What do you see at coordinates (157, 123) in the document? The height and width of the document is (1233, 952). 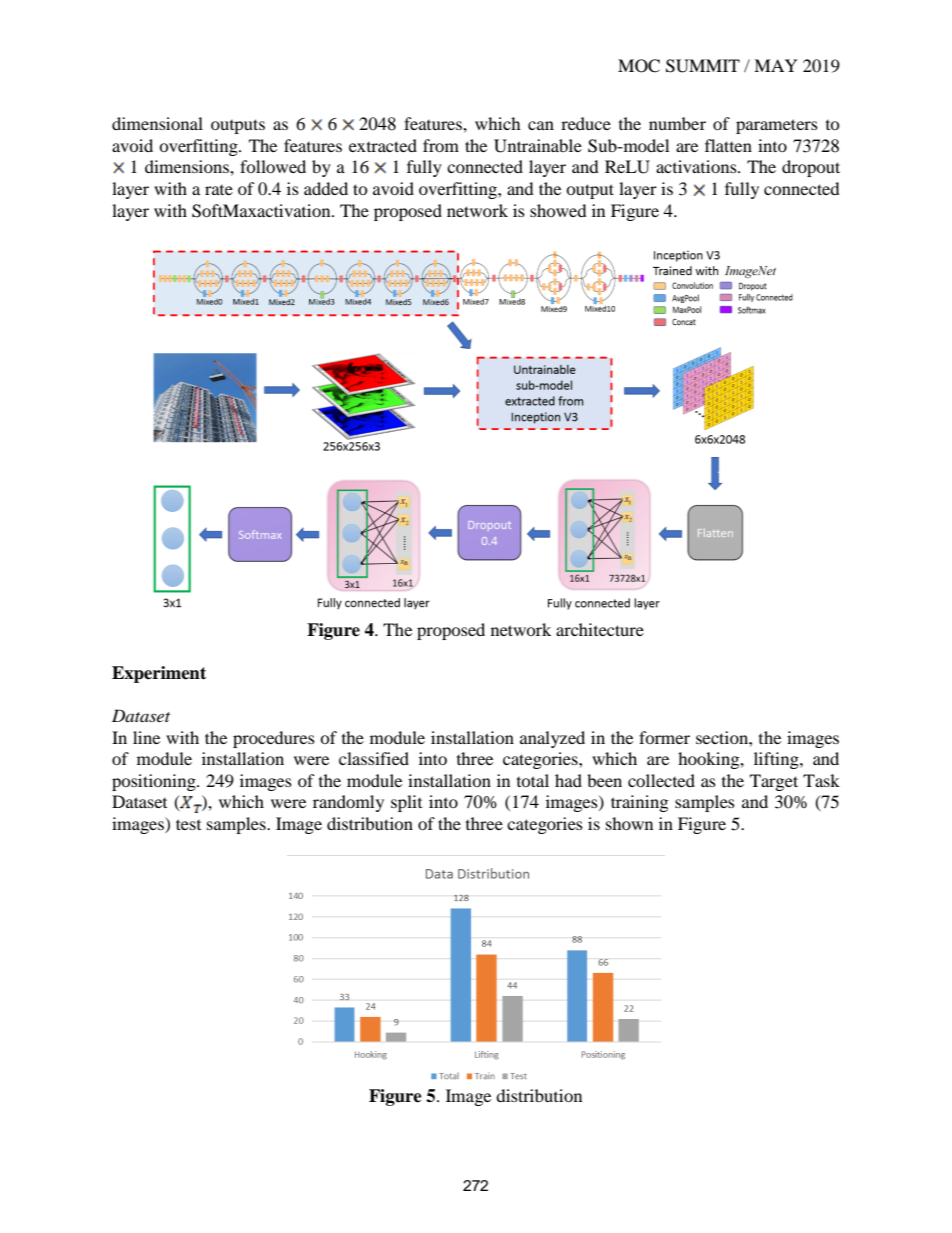 I see `dimensional` at bounding box center [157, 123].
